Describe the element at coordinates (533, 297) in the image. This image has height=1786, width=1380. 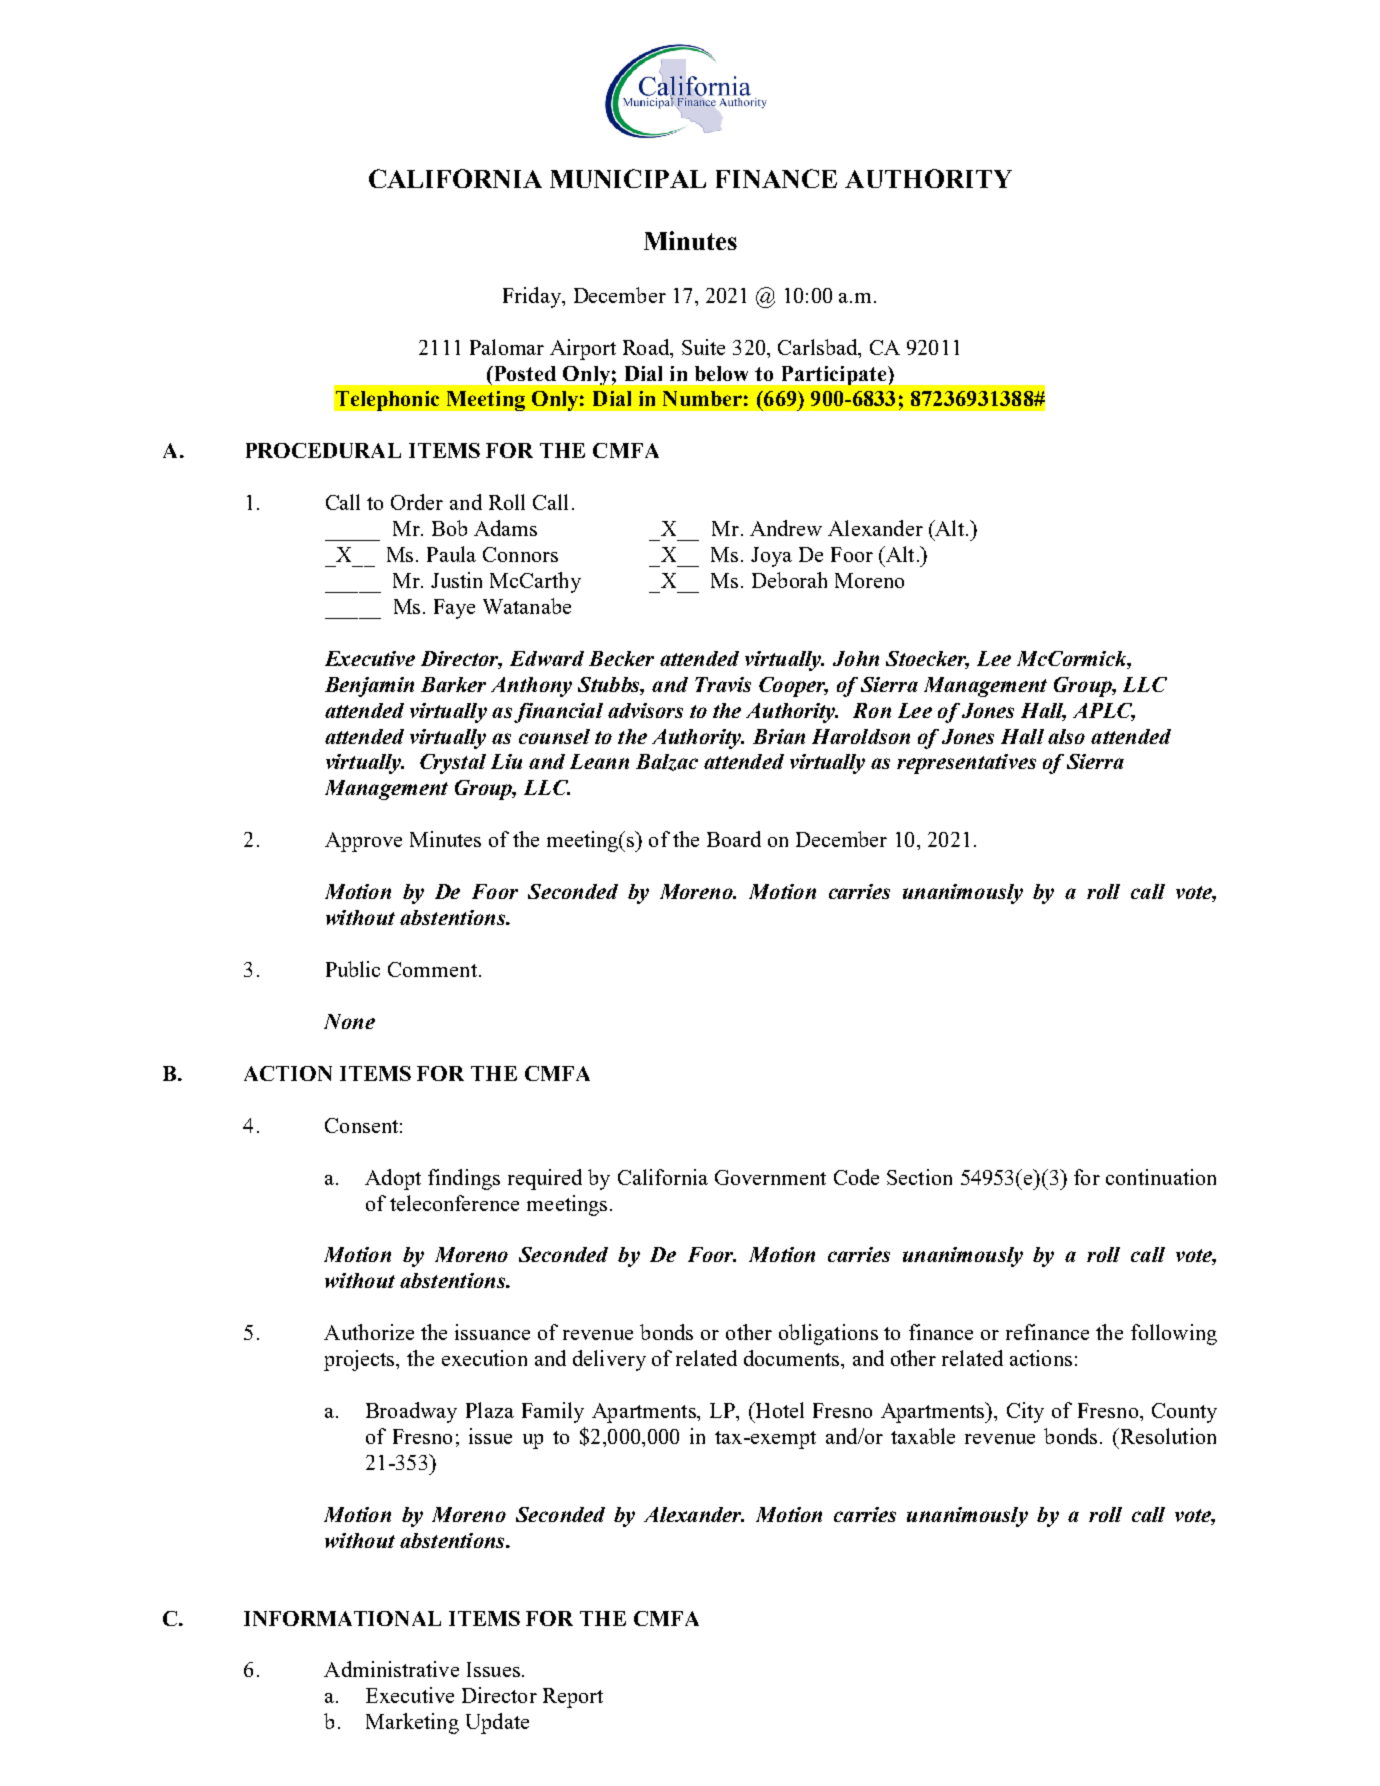
I see `Friday` at that location.
